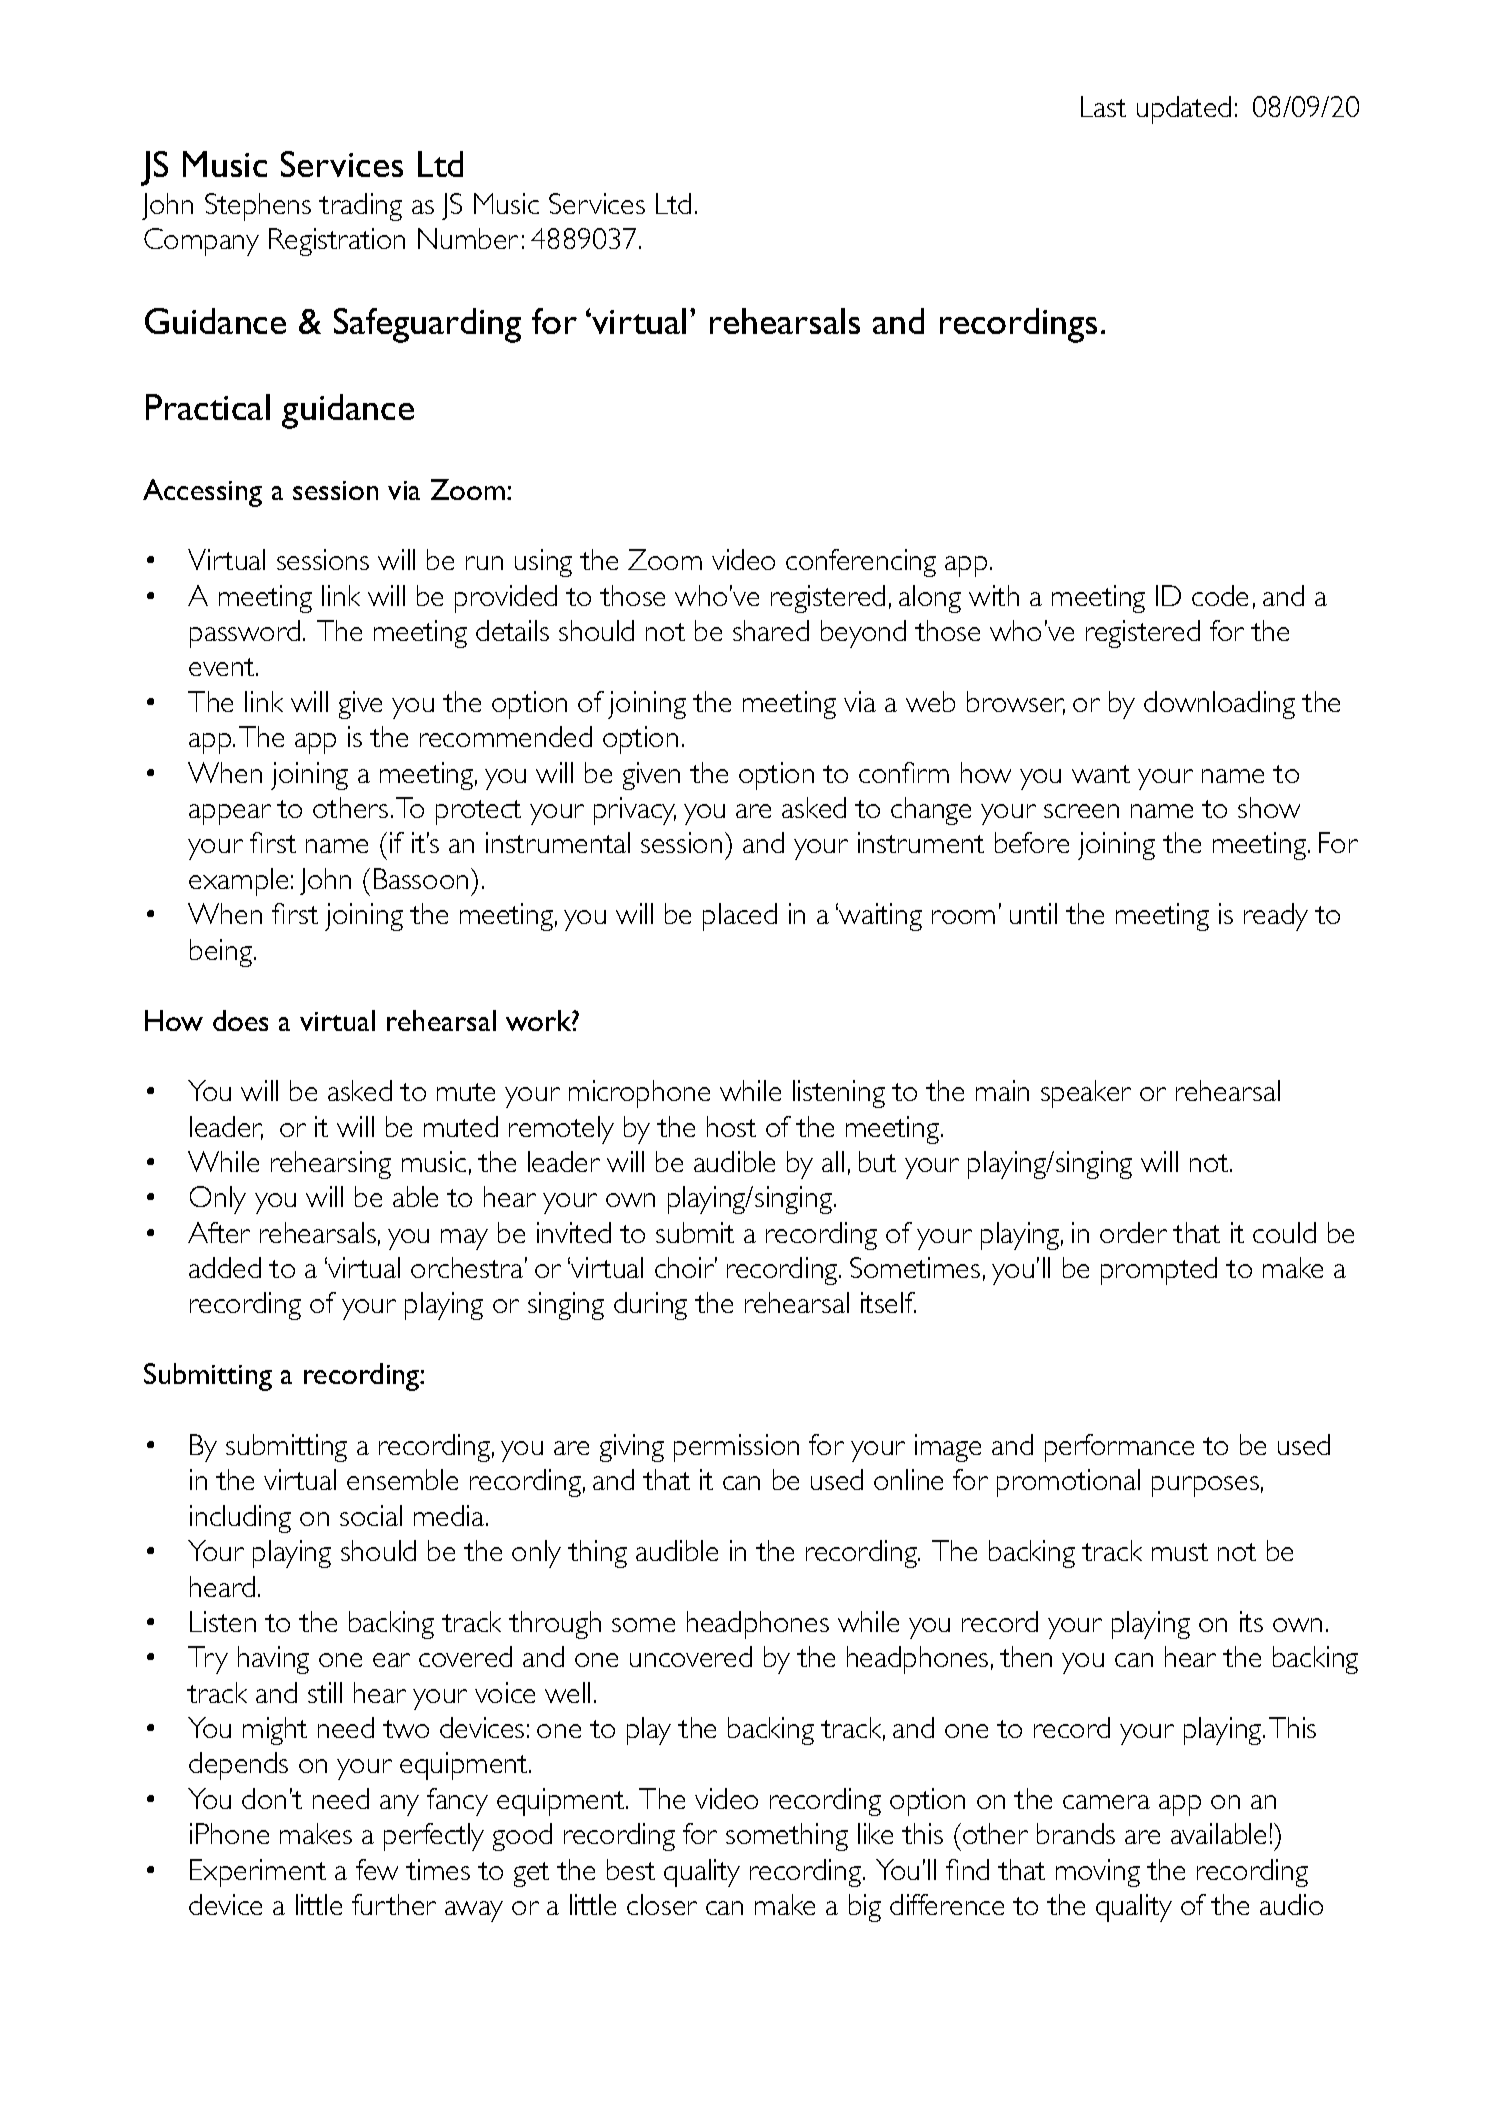 This image has width=1504, height=2128. What do you see at coordinates (223, 667) in the image?
I see `event` at bounding box center [223, 667].
